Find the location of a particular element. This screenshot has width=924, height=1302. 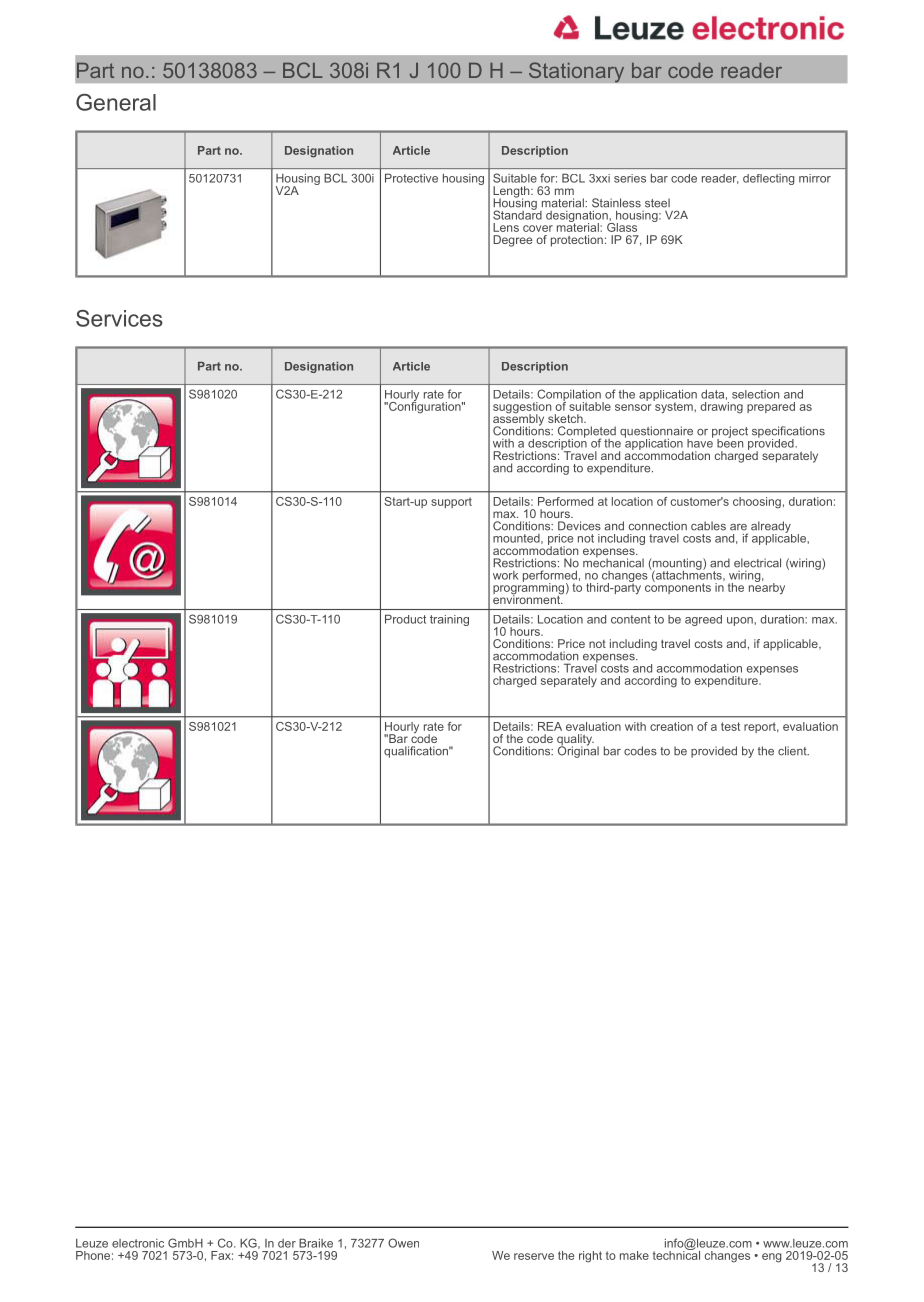

Owen is located at coordinates (403, 1243).
